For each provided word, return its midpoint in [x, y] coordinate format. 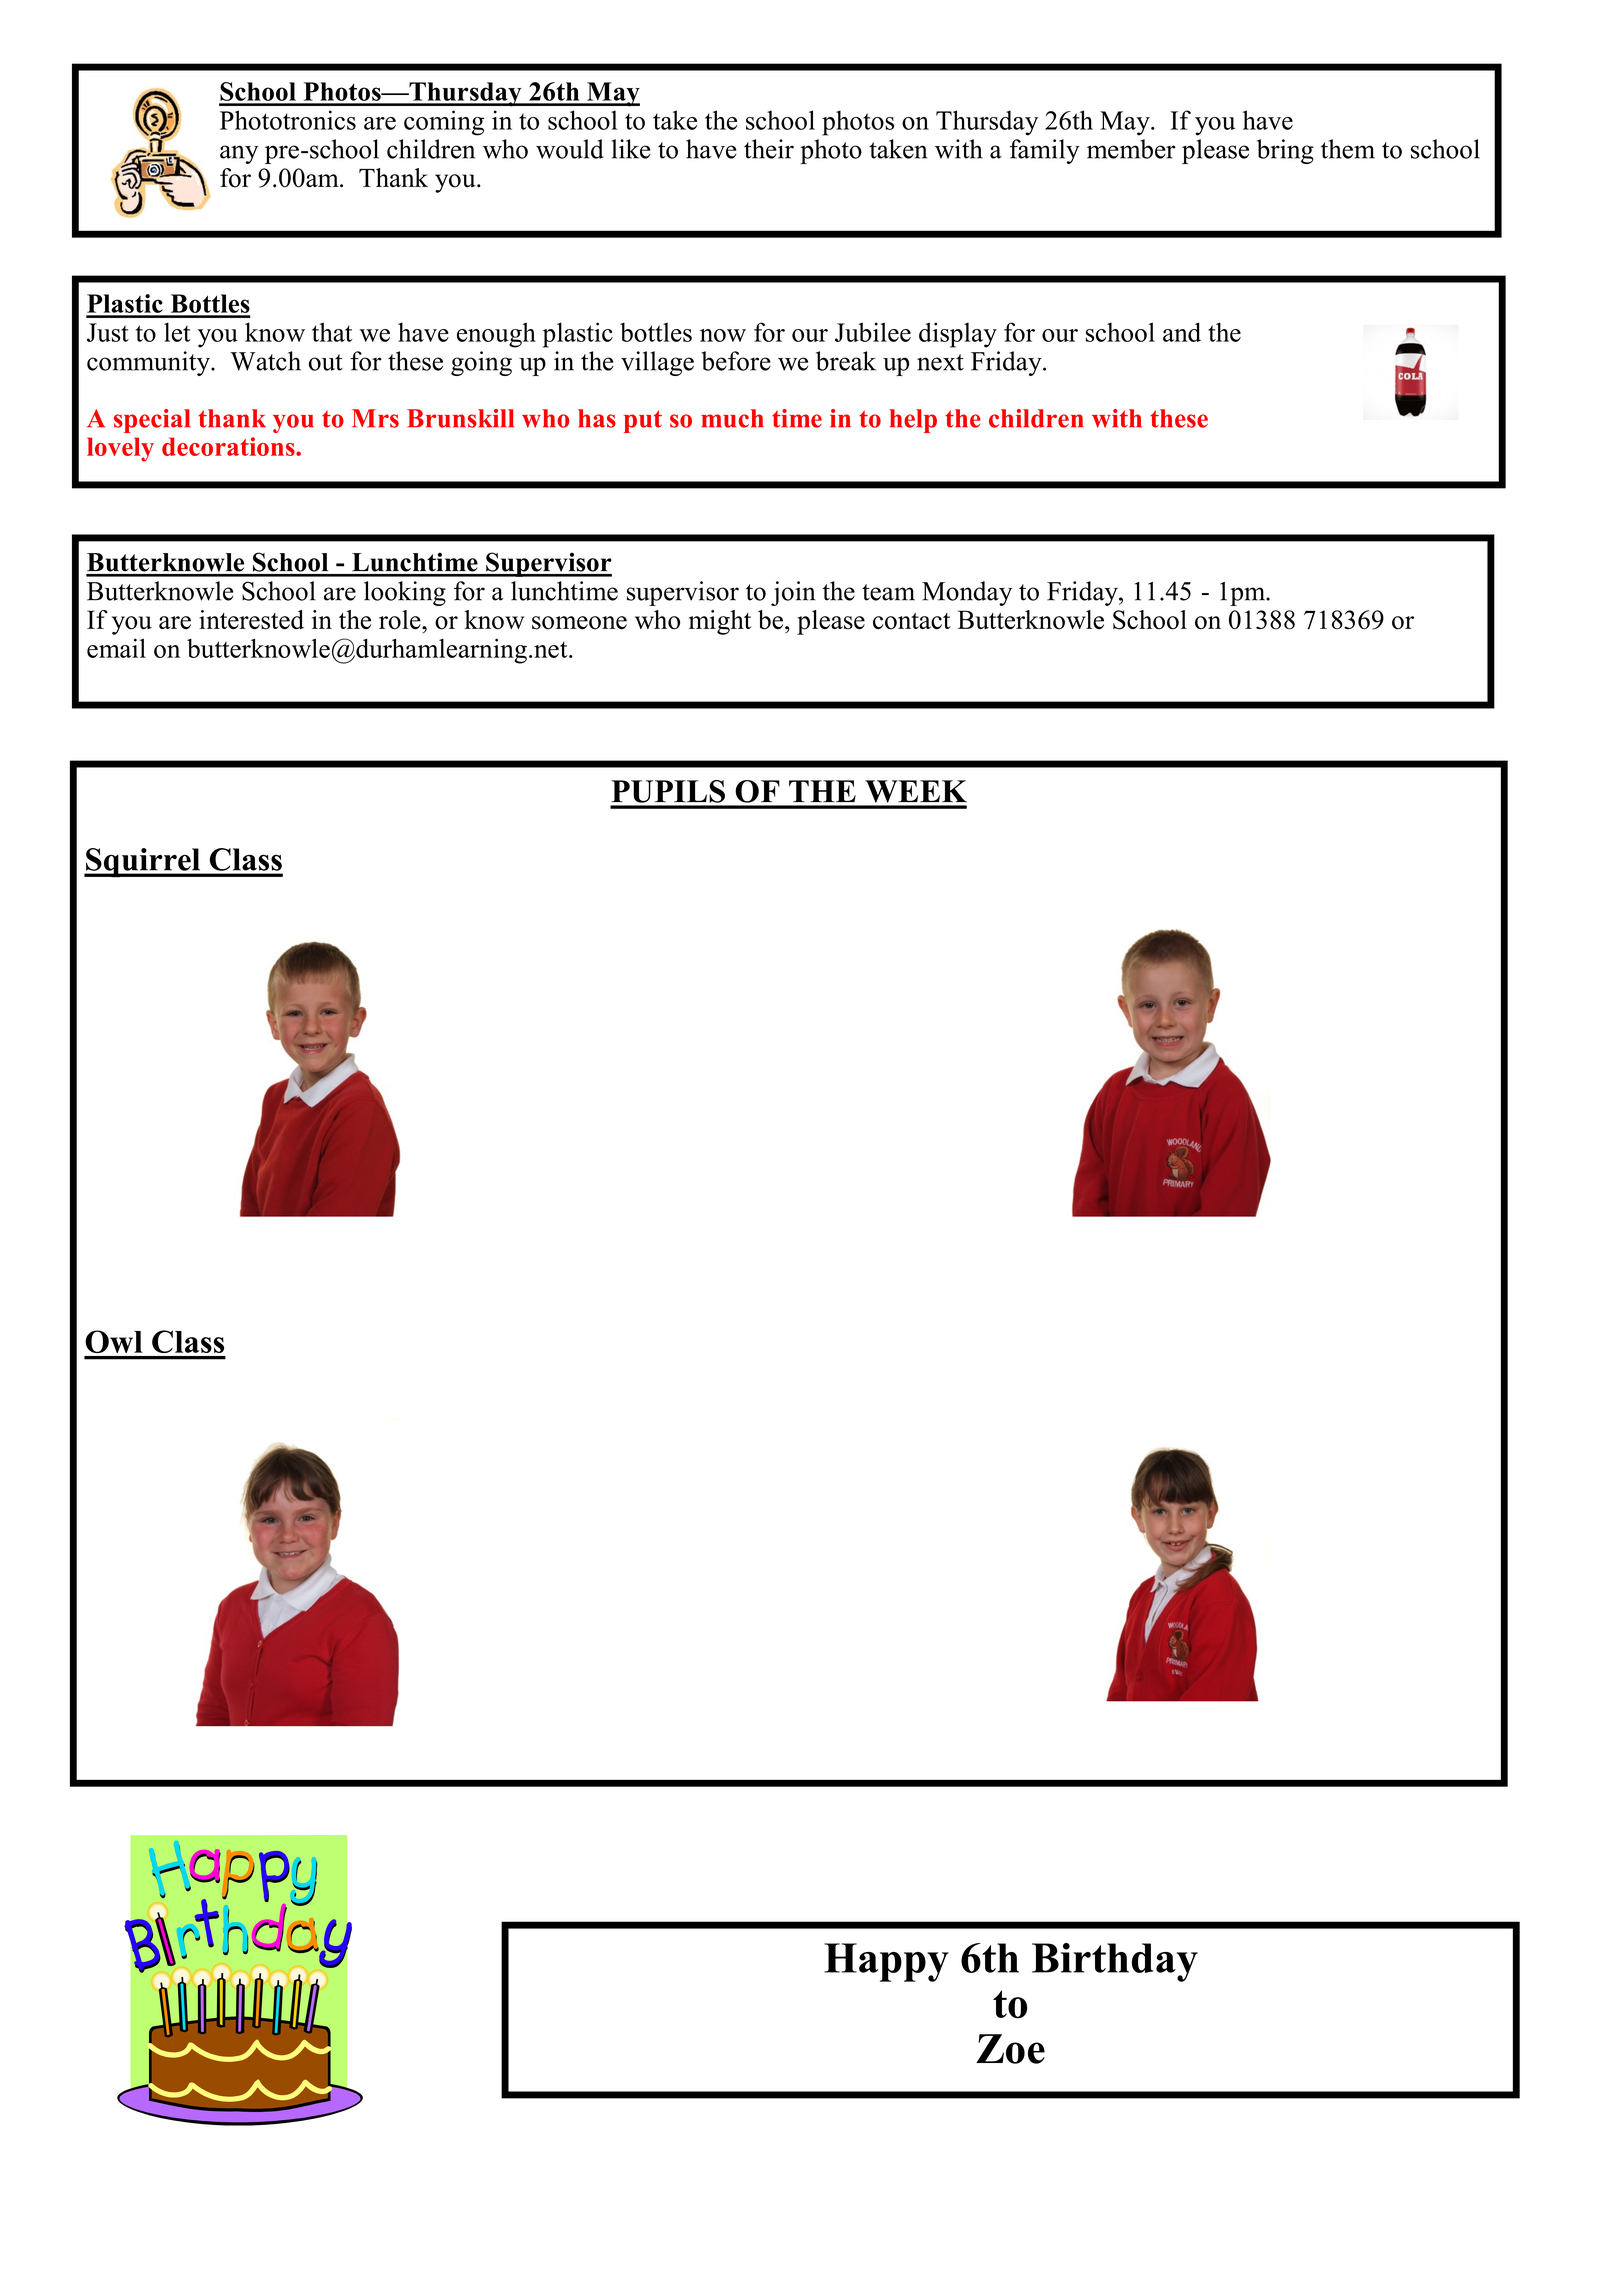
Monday [967, 593]
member [1131, 149]
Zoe [1010, 2049]
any [239, 154]
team [888, 592]
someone [579, 623]
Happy [886, 1962]
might [720, 622]
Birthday [1115, 1962]
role [401, 620]
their [769, 149]
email [116, 648]
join [793, 593]
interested [251, 620]
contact [912, 621]
